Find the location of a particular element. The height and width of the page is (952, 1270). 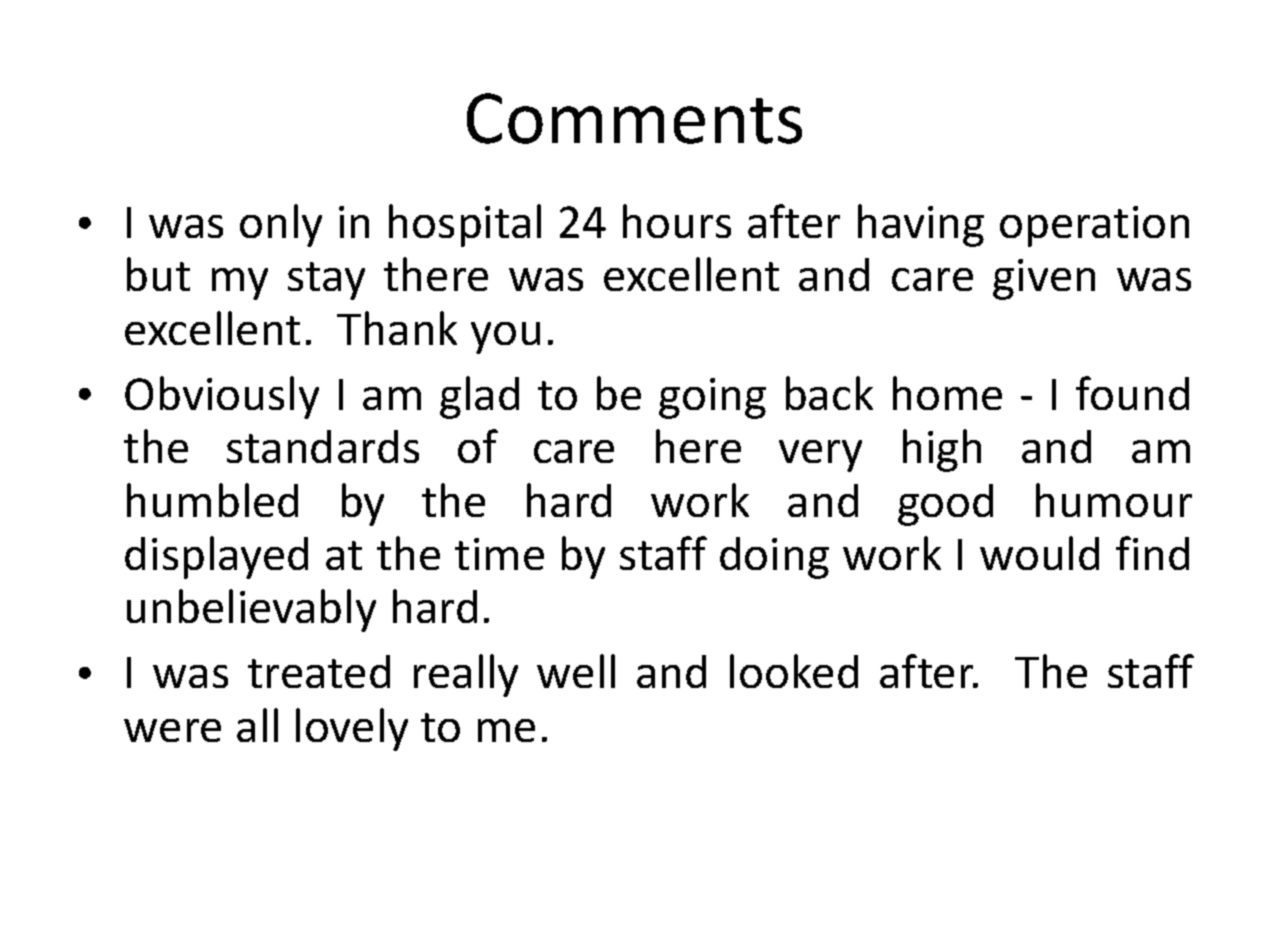

hours is located at coordinates (677, 221).
